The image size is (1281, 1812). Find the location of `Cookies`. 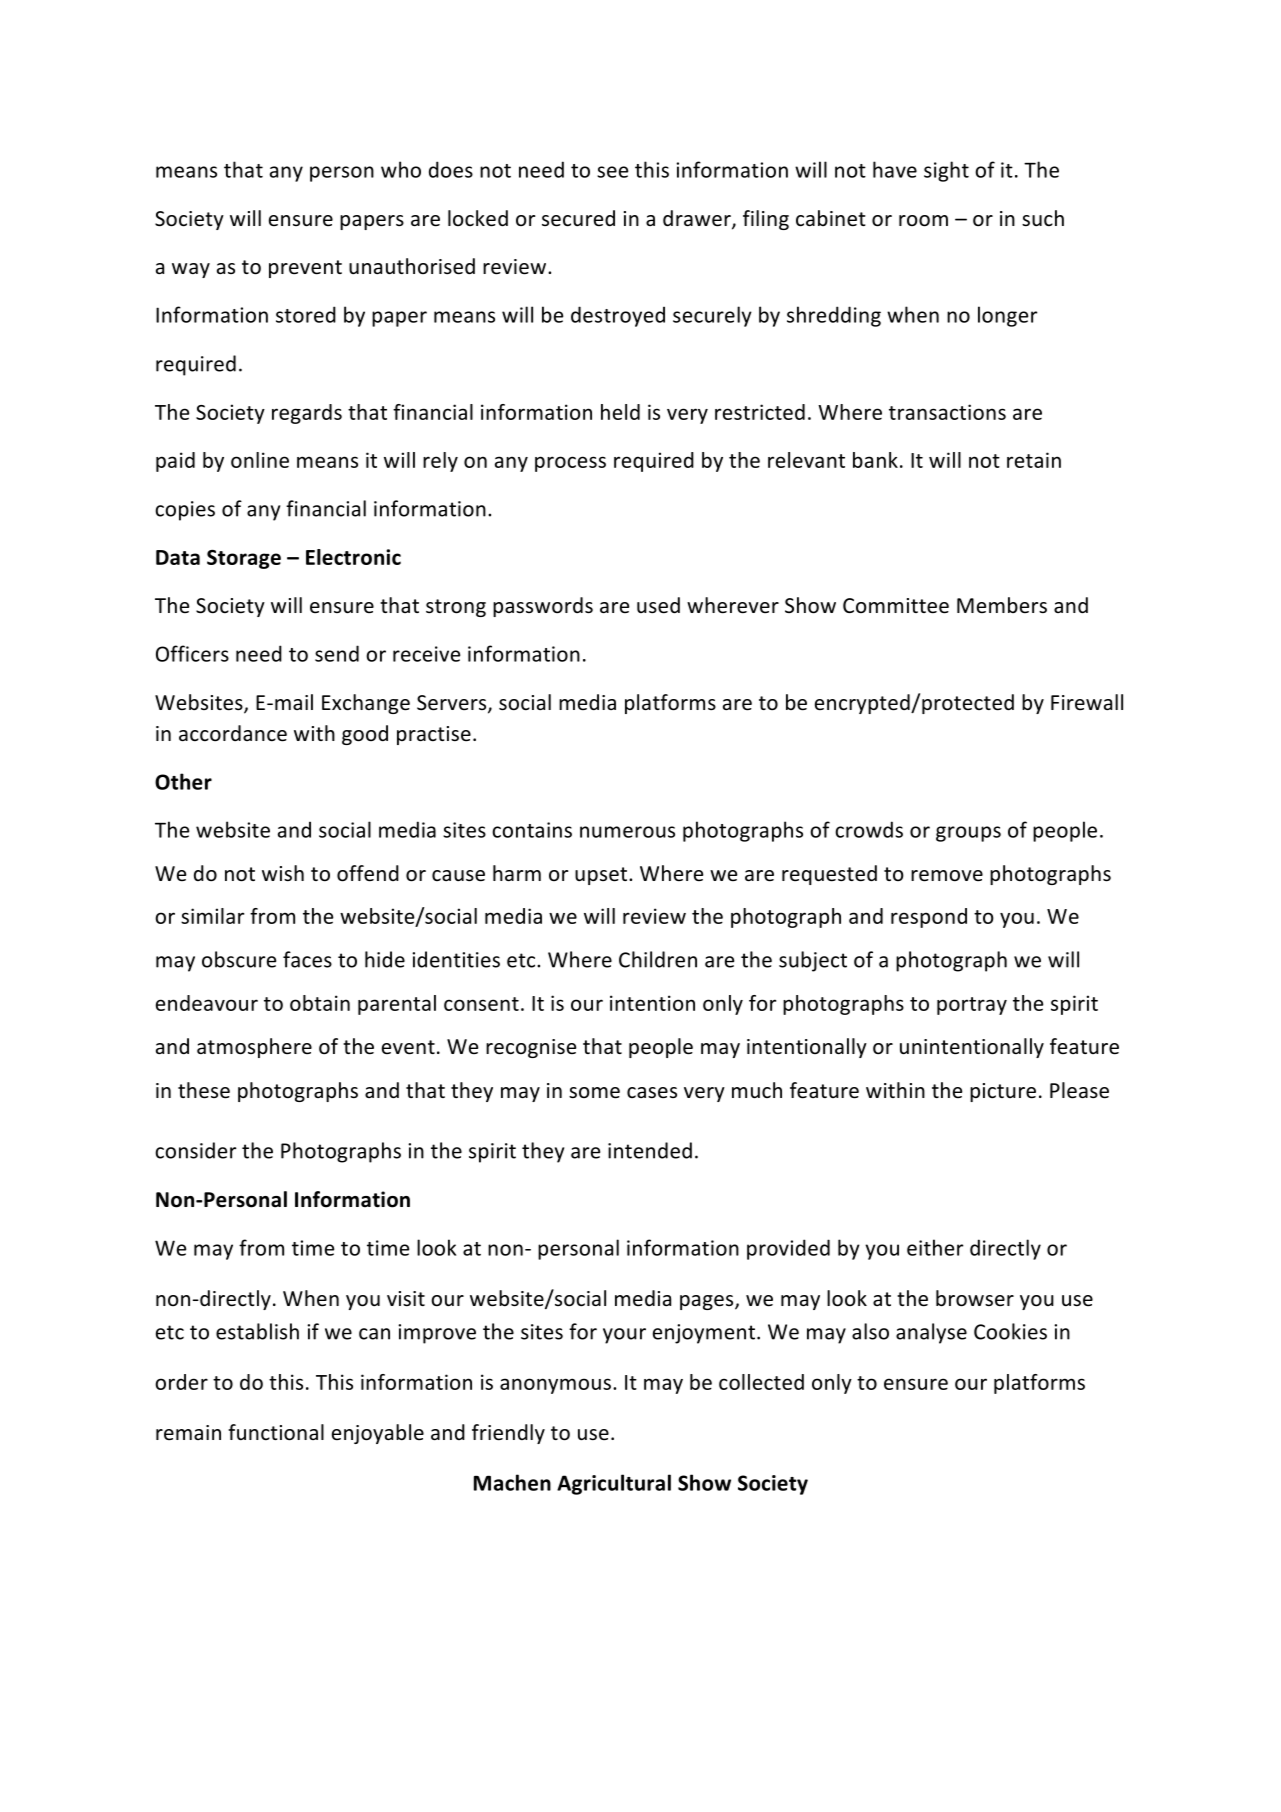

Cookies is located at coordinates (1010, 1331).
